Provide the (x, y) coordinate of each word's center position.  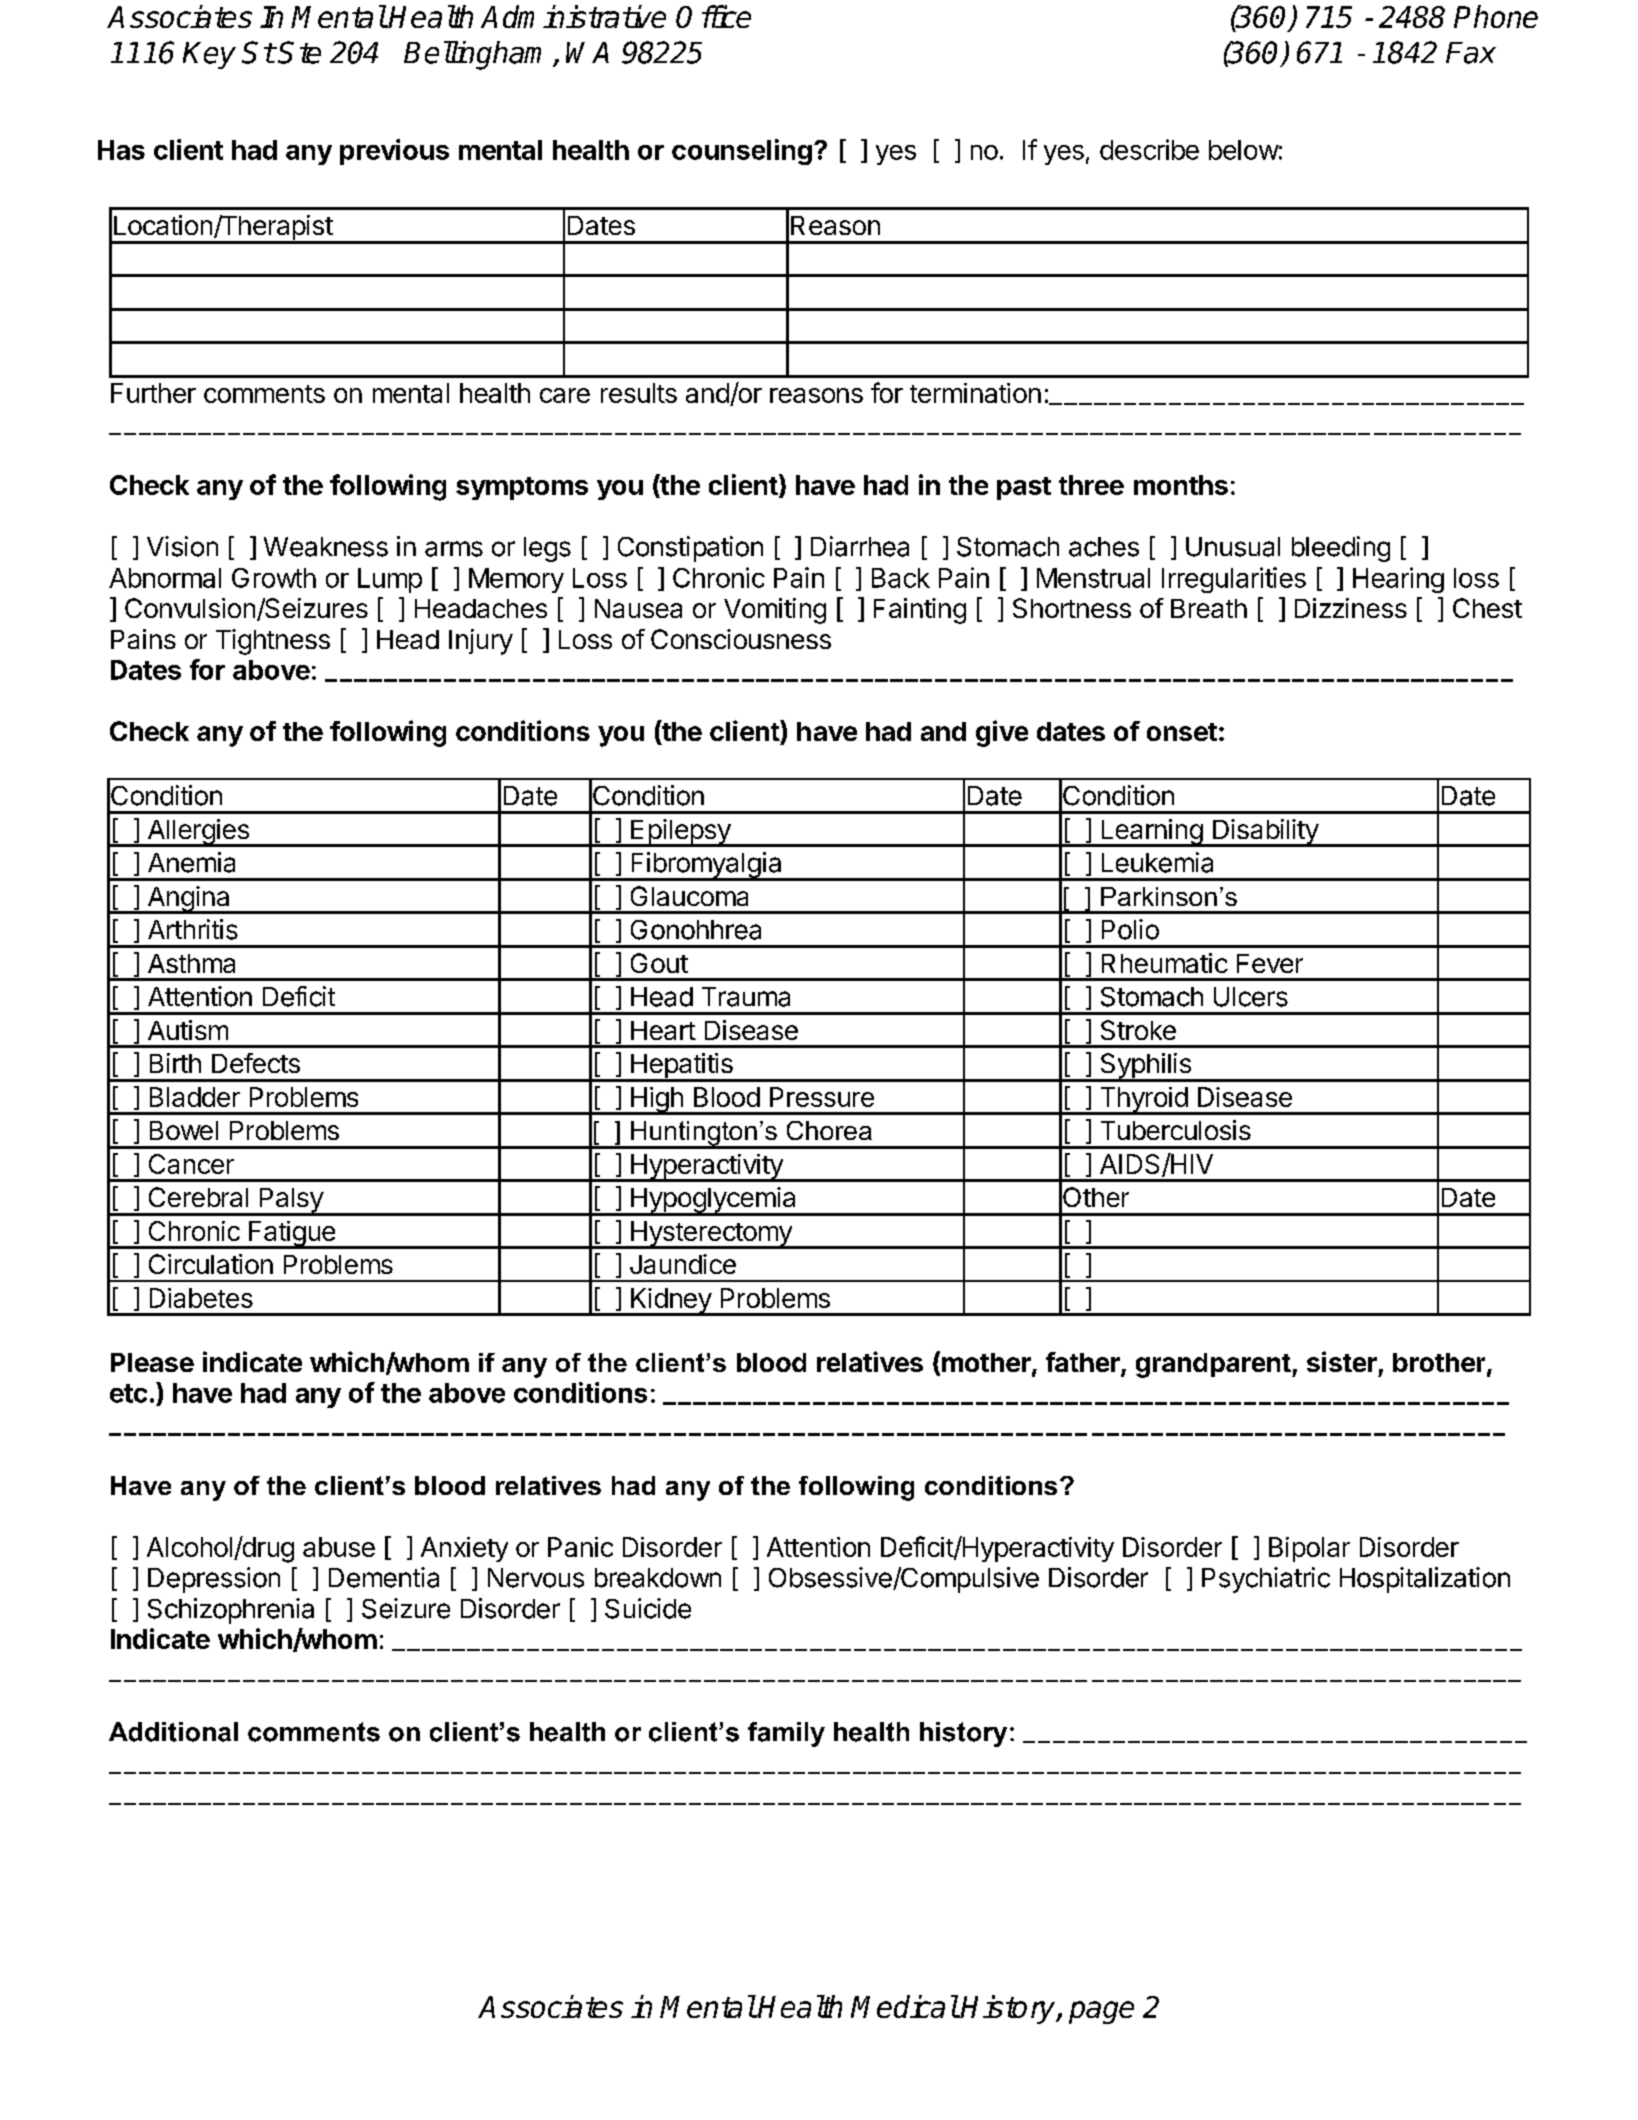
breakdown (658, 1578)
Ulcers (1251, 997)
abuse (339, 1547)
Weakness (326, 547)
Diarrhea (860, 546)
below (1244, 150)
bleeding (1341, 549)
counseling (742, 152)
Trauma (746, 997)
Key (209, 55)
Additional (173, 1732)
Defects (256, 1063)
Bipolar (1309, 1549)
